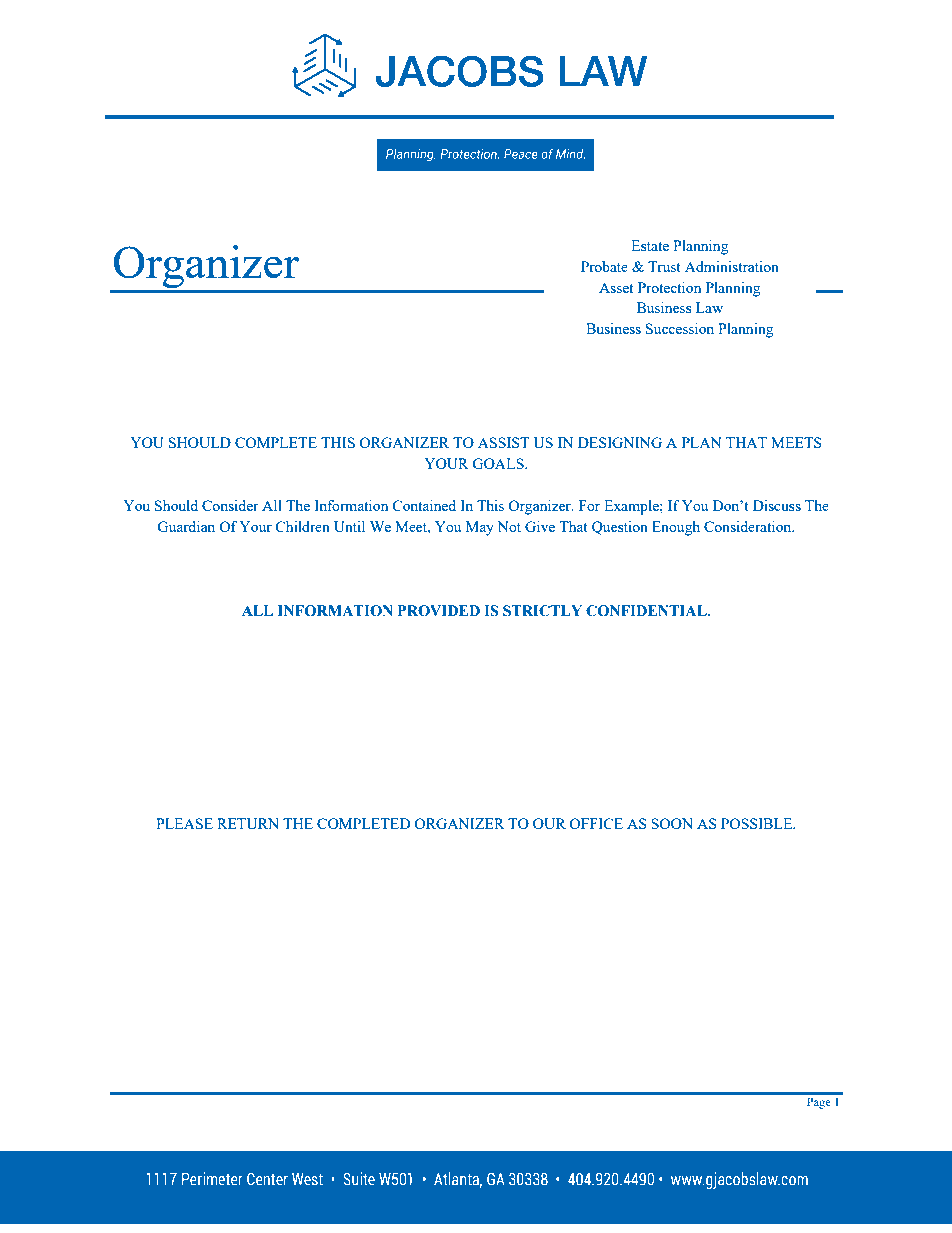 The height and width of the screenshot is (1233, 952). I want to click on DESIGNING, so click(620, 442).
